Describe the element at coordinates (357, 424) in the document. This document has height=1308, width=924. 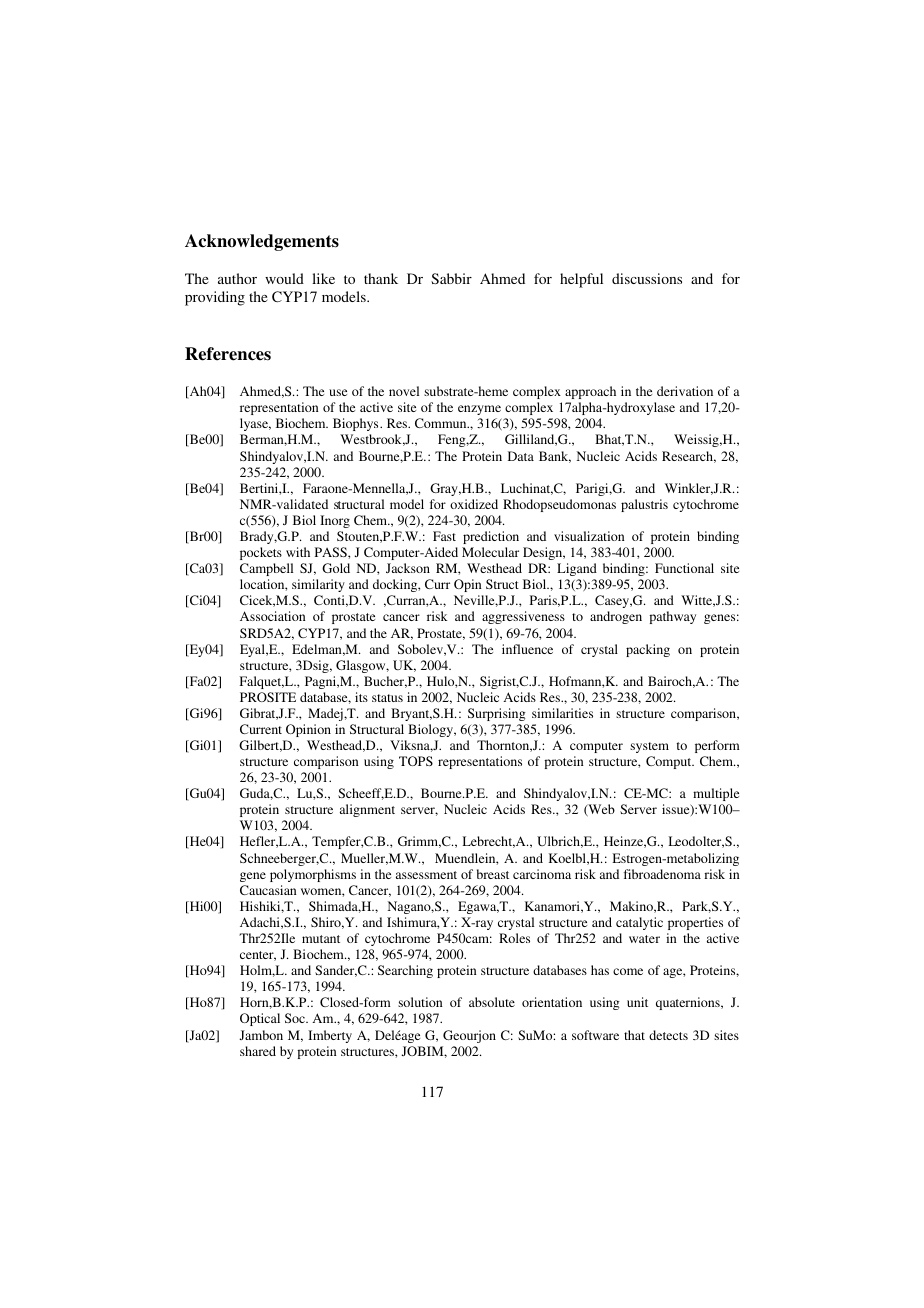
I see `Biophys` at that location.
